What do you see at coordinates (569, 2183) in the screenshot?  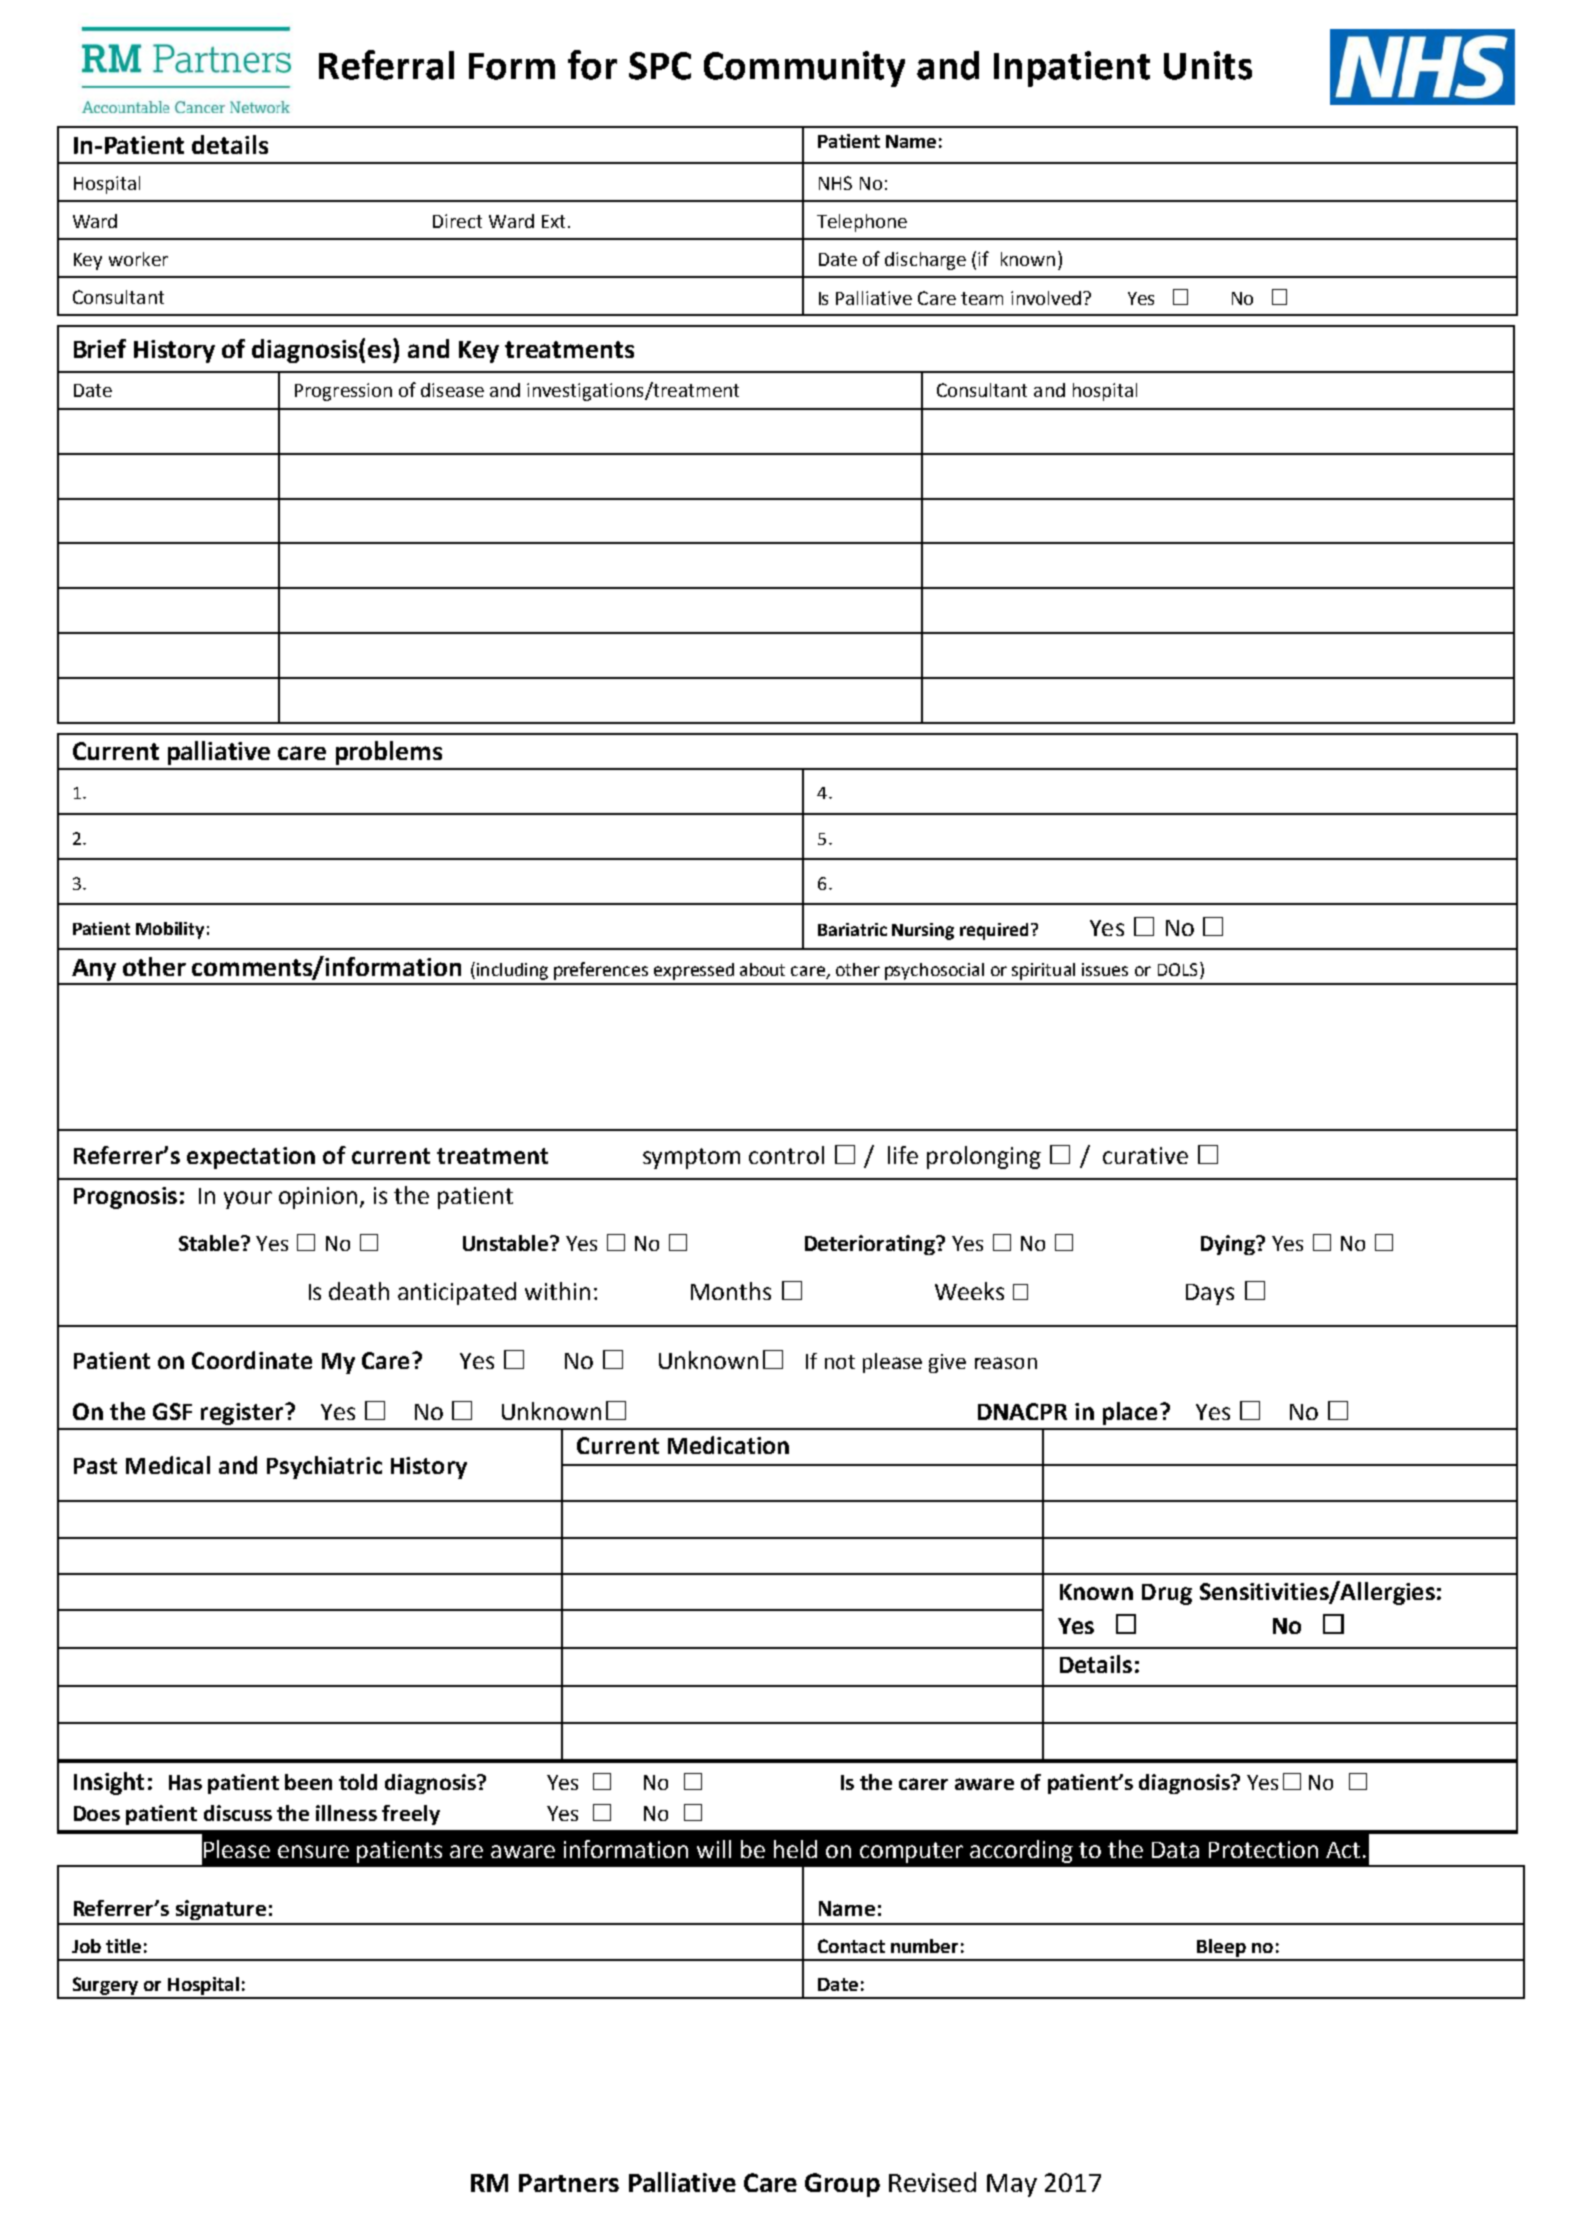 I see `Partners` at bounding box center [569, 2183].
